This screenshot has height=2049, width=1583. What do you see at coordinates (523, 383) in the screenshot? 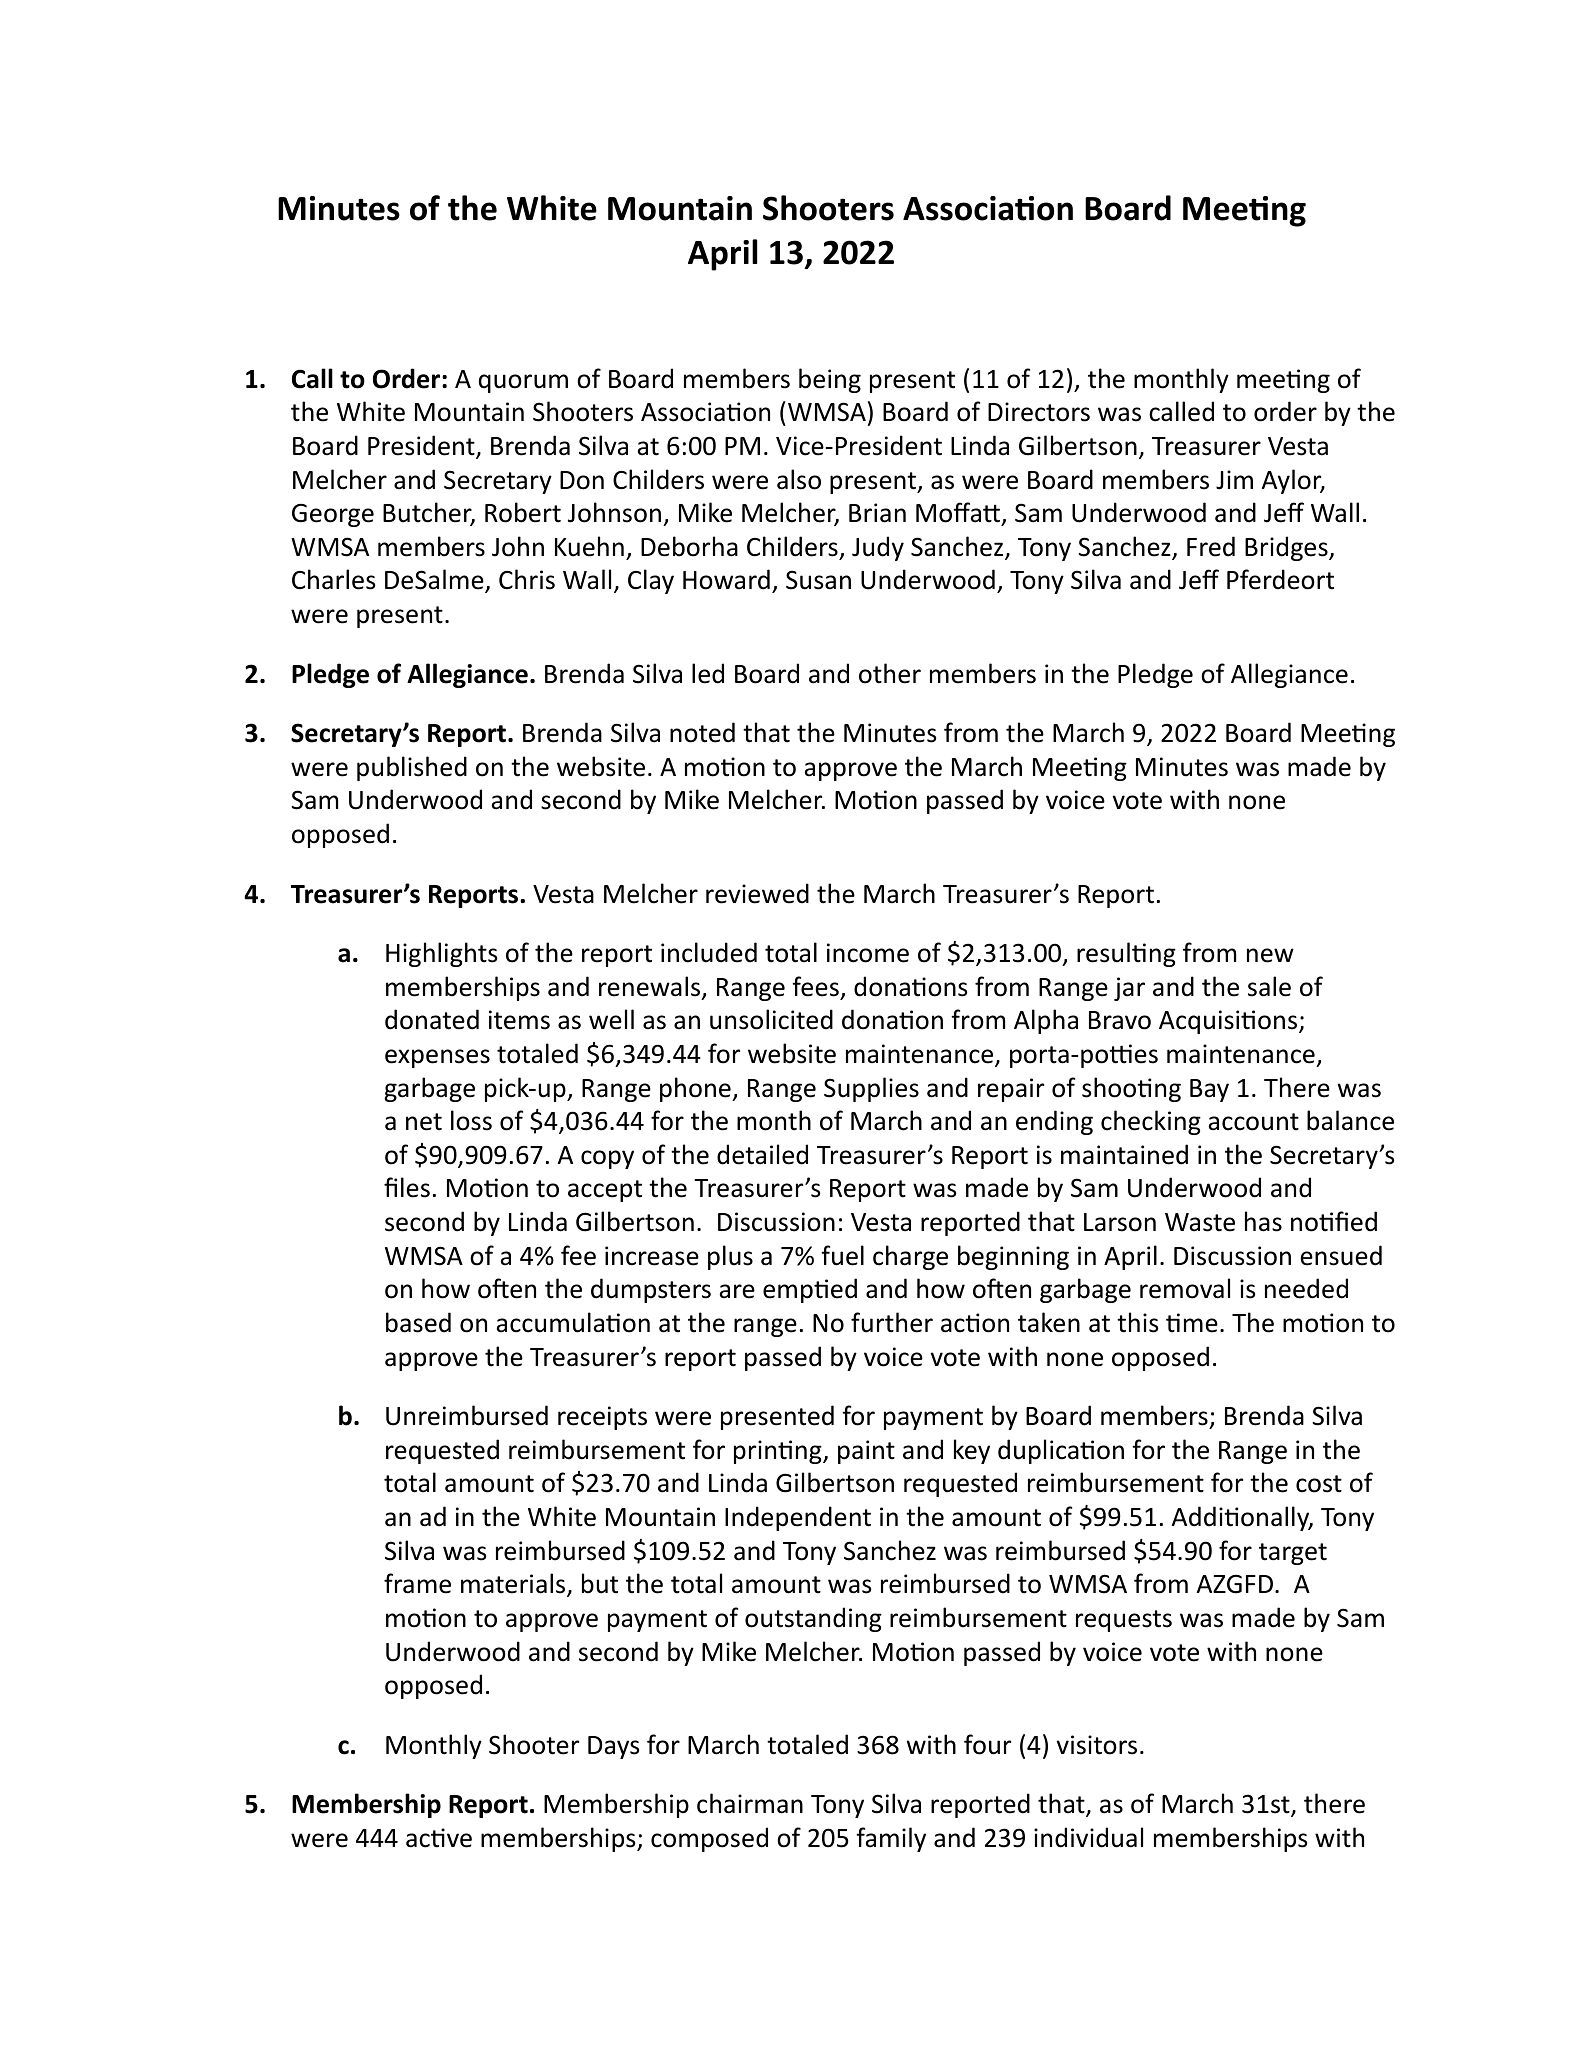
I see `quorum` at bounding box center [523, 383].
